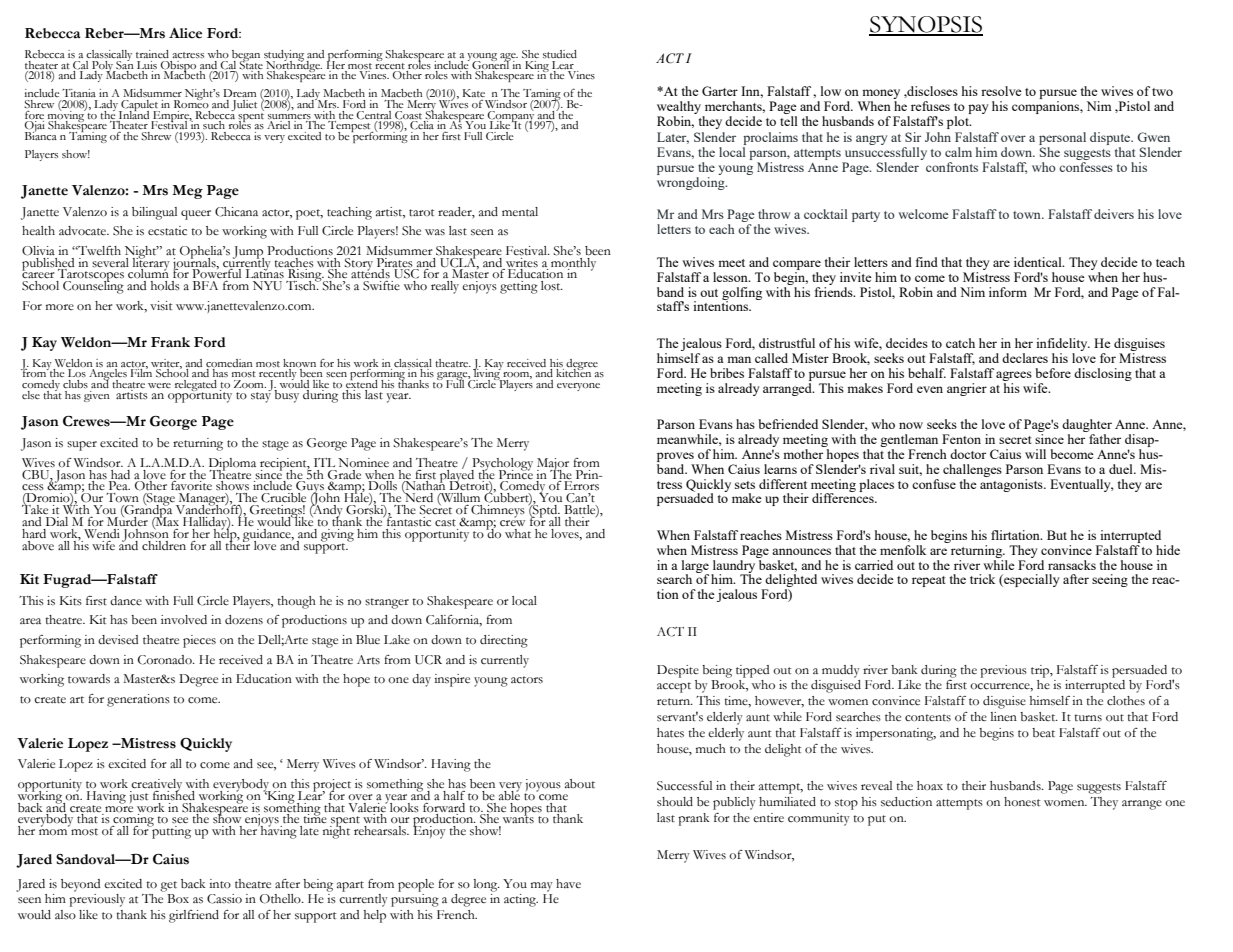  I want to click on resolve, so click(1001, 91).
